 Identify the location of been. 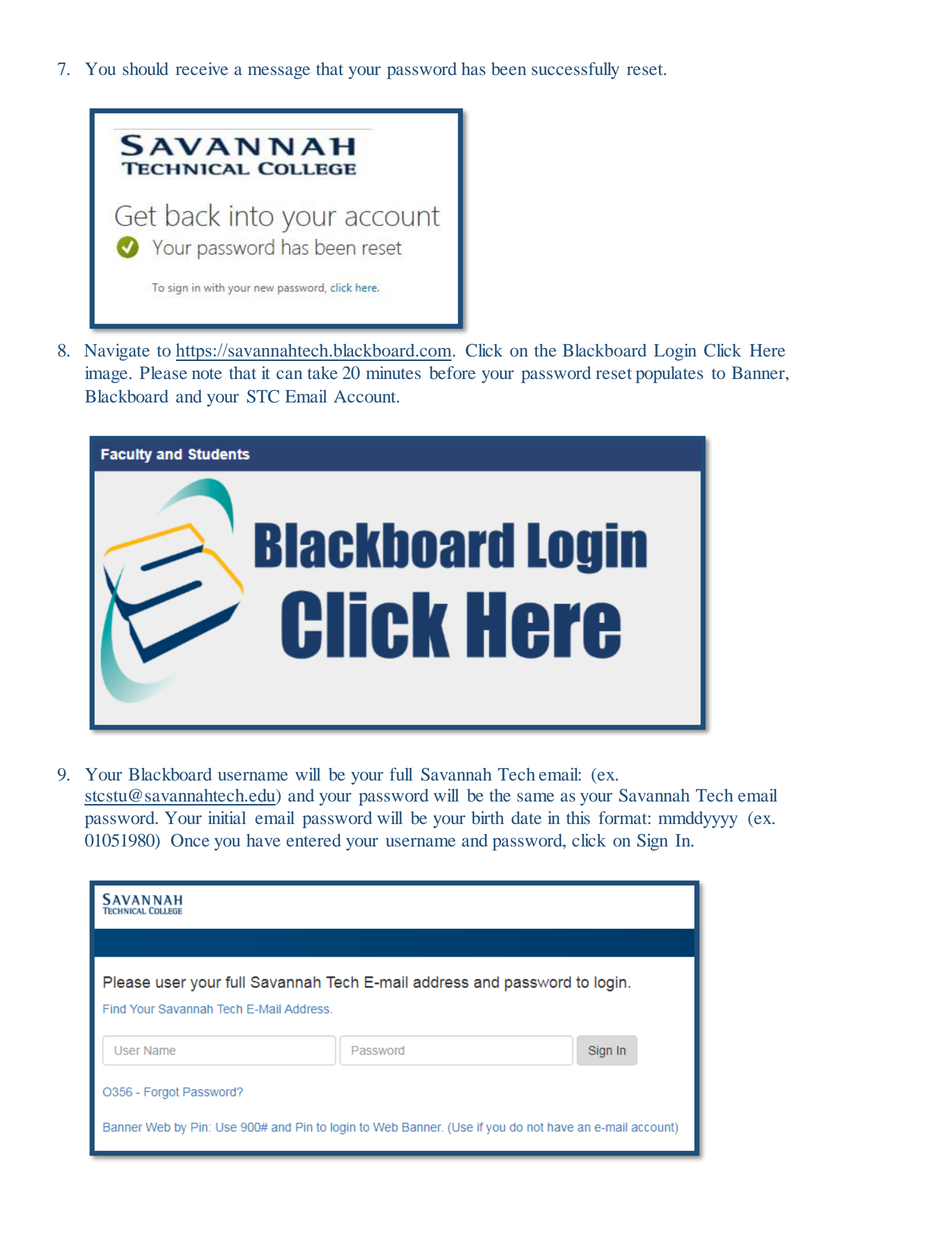
(509, 69).
